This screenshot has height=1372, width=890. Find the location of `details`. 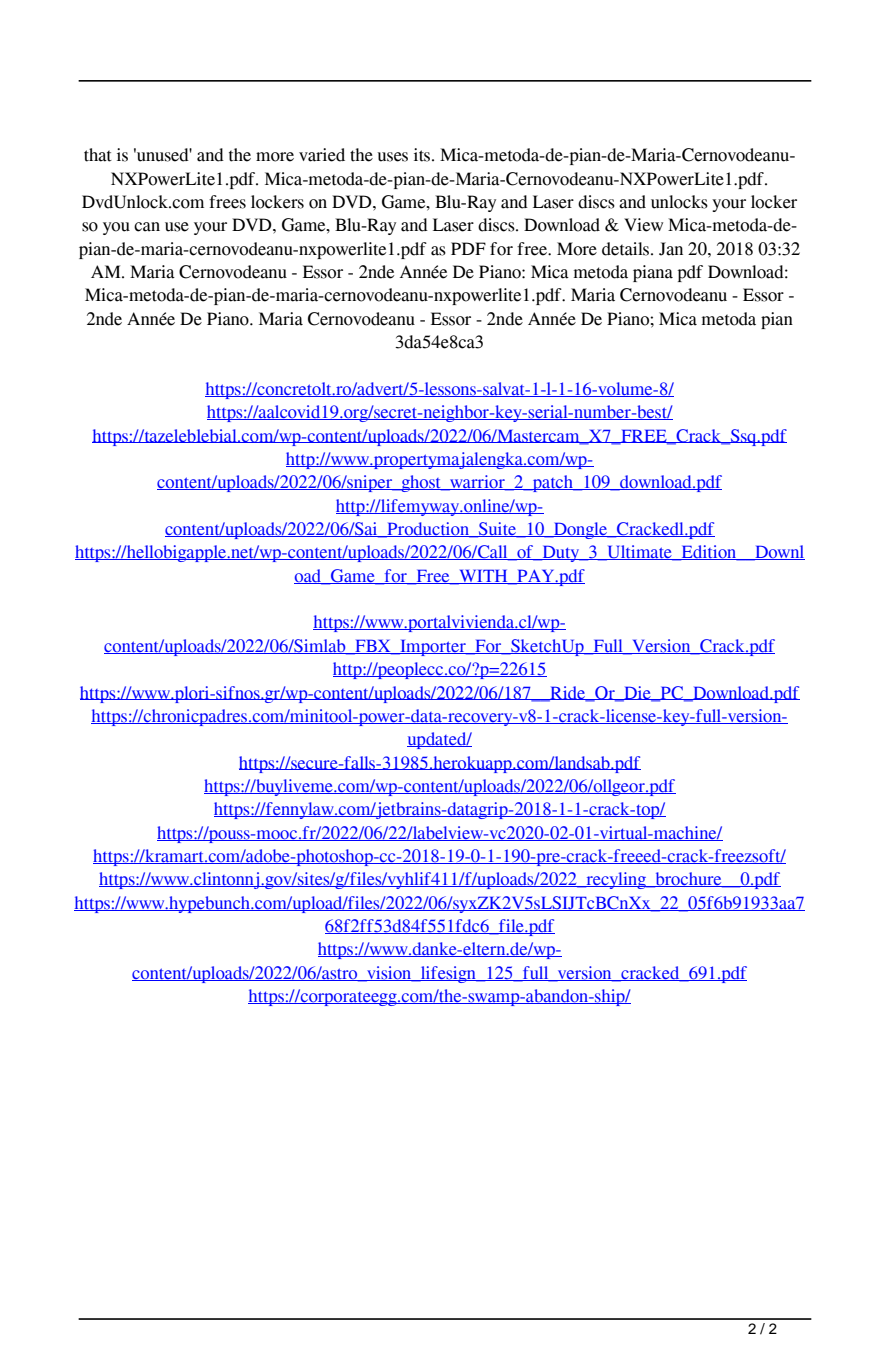

details is located at coordinates (627, 249).
